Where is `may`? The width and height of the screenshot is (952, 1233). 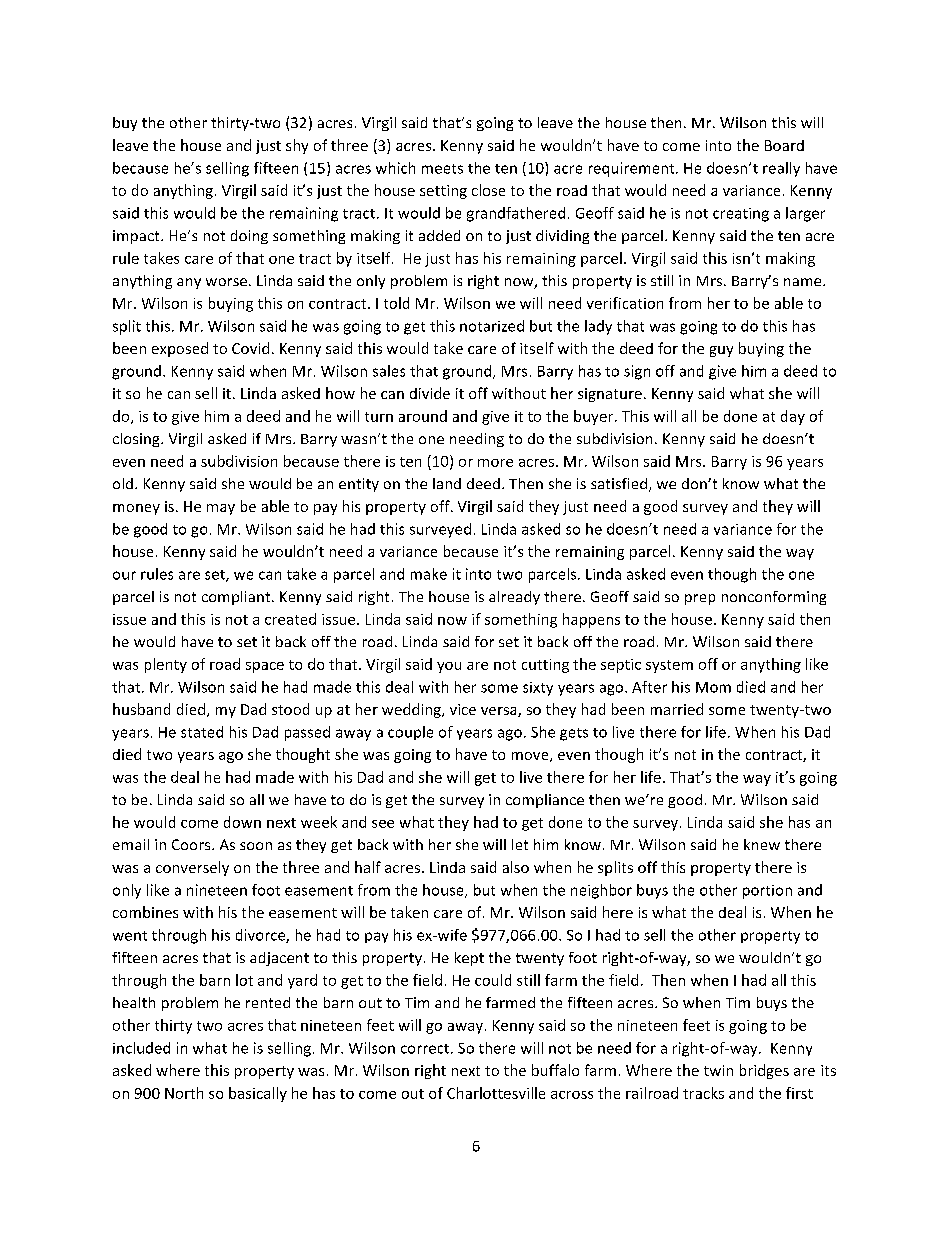 may is located at coordinates (221, 509).
